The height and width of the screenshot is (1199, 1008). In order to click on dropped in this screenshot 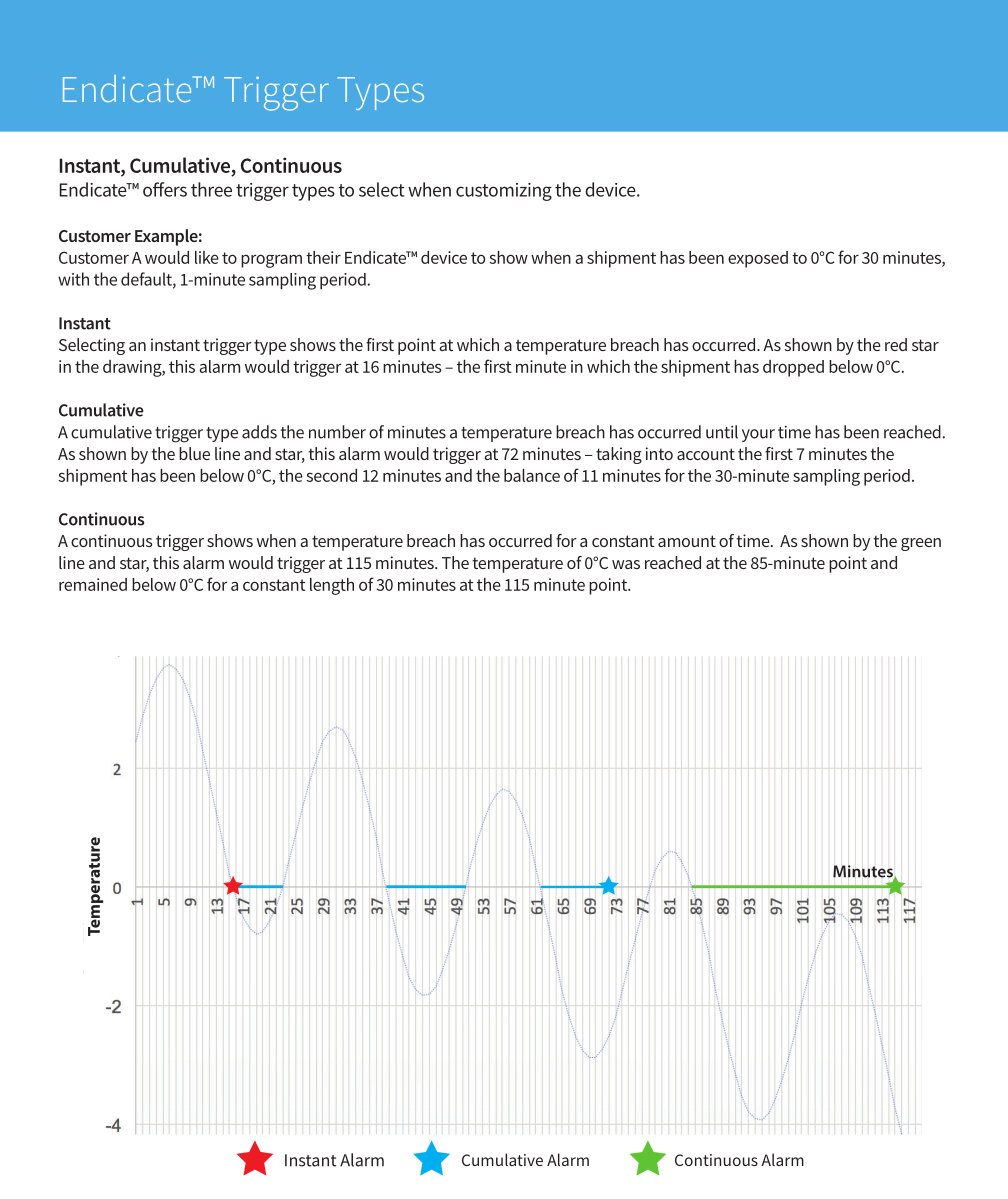, I will do `click(793, 368)`.
